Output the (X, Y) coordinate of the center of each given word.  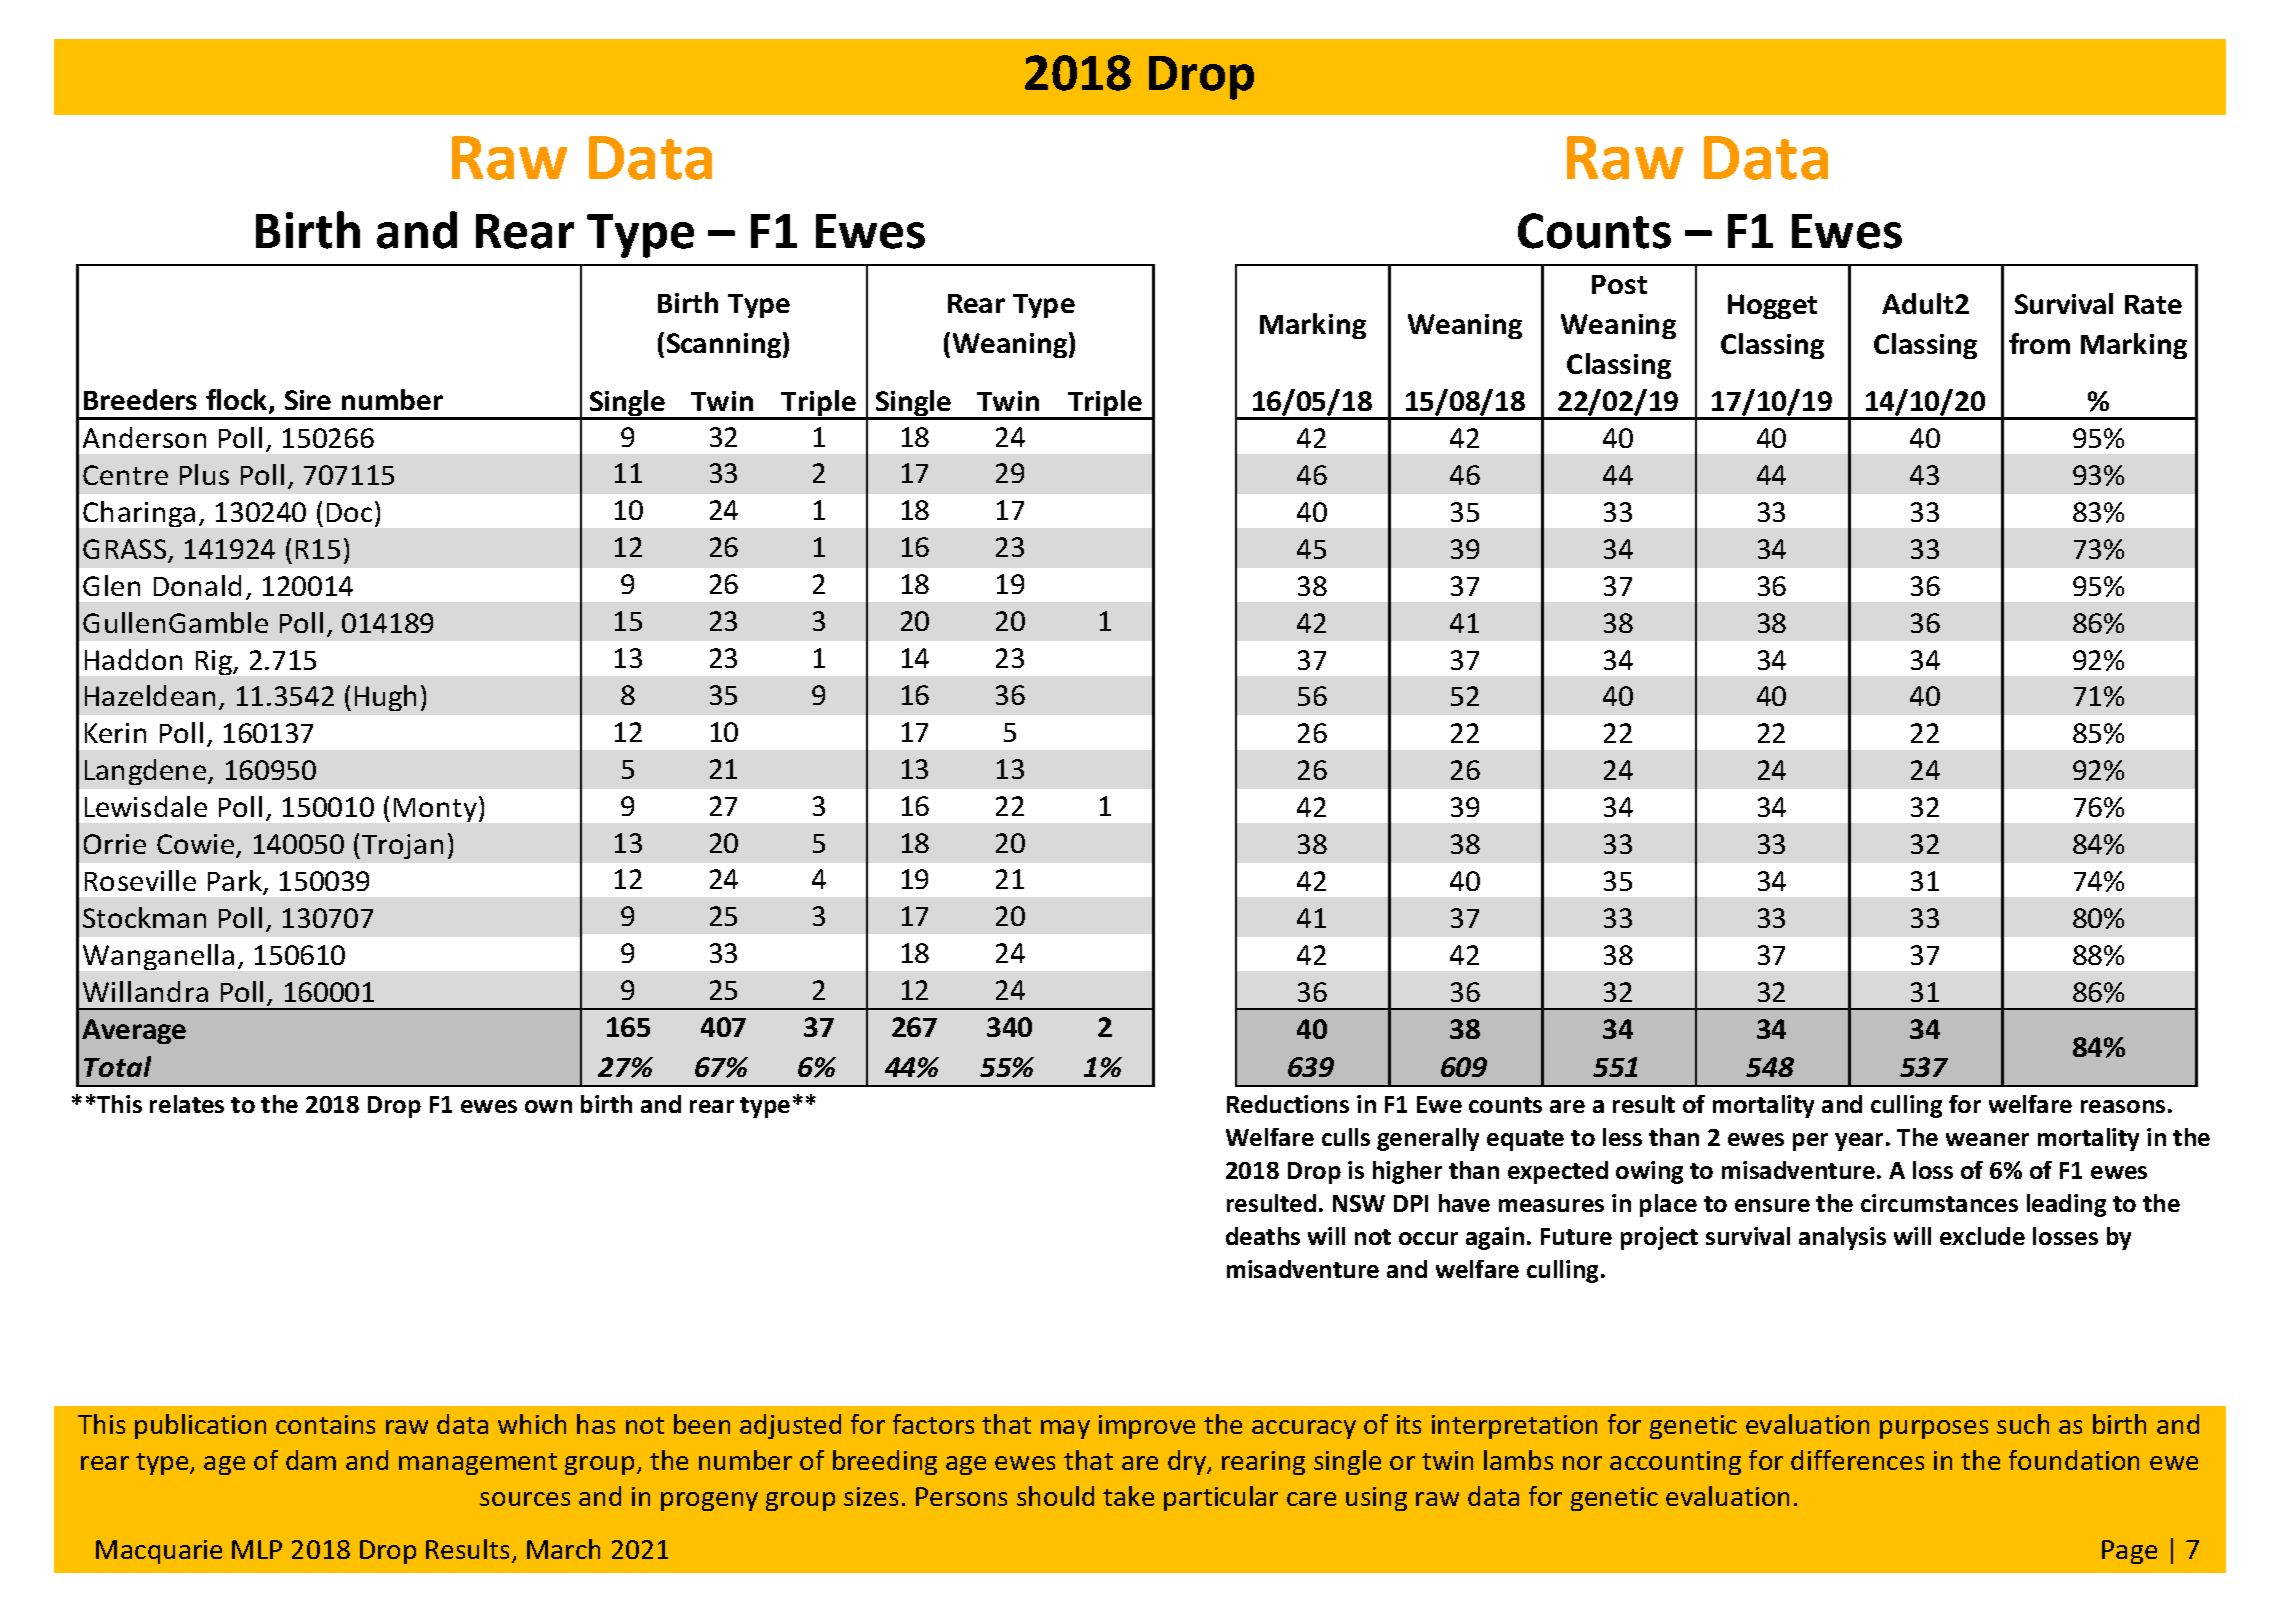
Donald (197, 585)
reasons (2123, 1106)
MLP (257, 1549)
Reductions (1288, 1104)
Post (1619, 284)
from (2039, 343)
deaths (1263, 1236)
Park (236, 882)
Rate (2153, 304)
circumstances (1939, 1203)
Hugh (385, 698)
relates (187, 1104)
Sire (308, 400)
